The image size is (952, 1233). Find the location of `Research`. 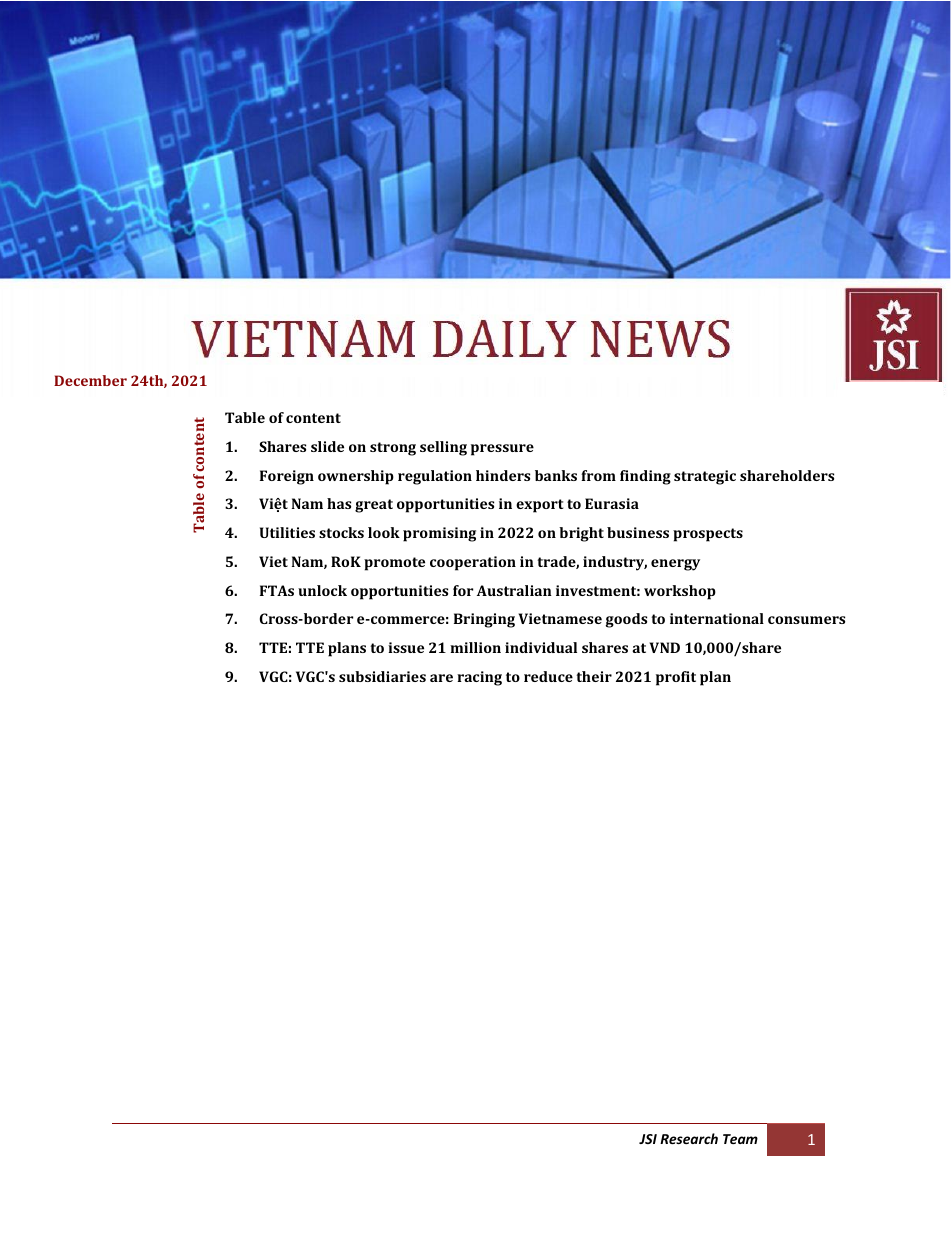

Research is located at coordinates (689, 1138).
